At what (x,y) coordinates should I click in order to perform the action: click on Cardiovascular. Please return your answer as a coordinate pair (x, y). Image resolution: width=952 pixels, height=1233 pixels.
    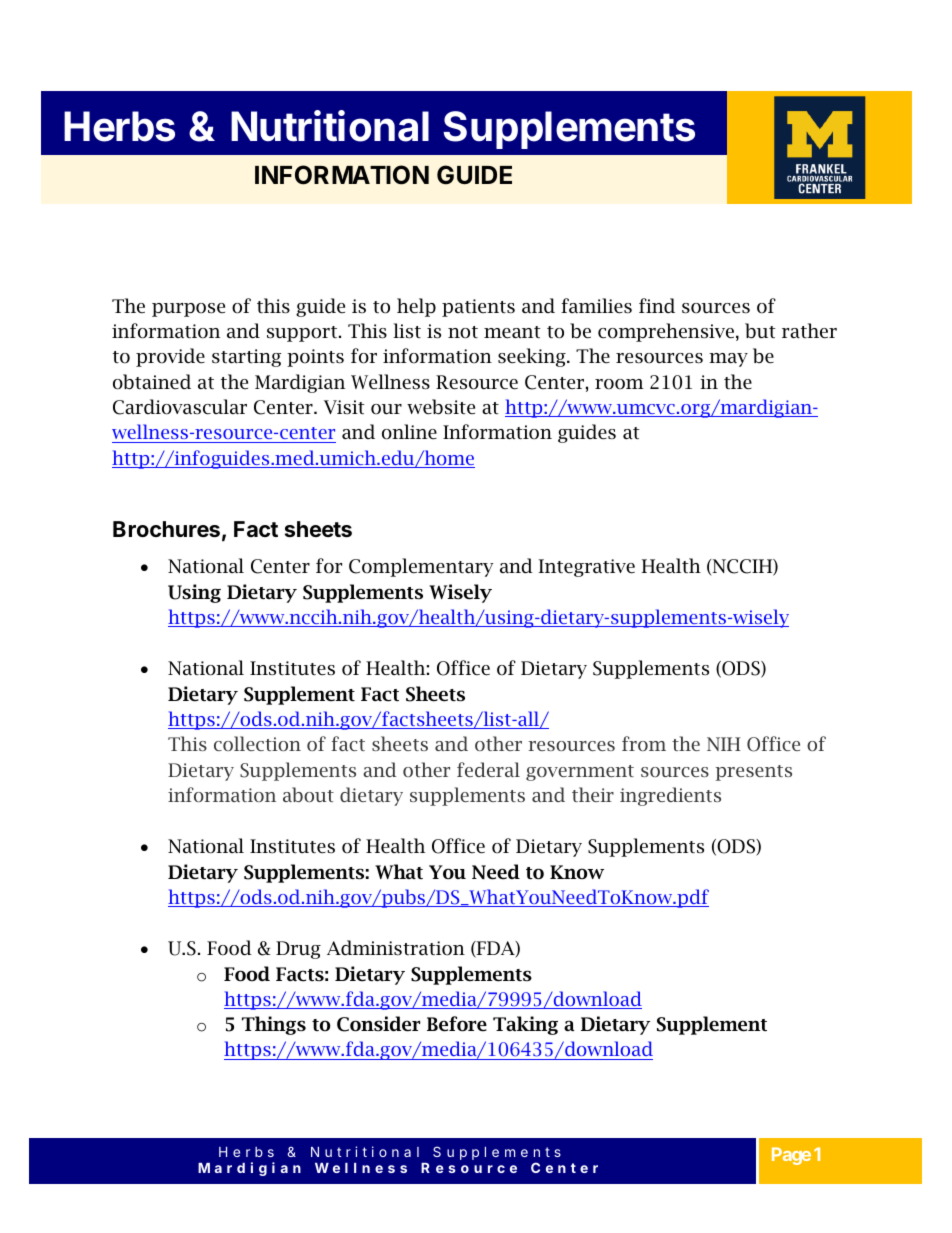
    Looking at the image, I should click on (180, 407).
